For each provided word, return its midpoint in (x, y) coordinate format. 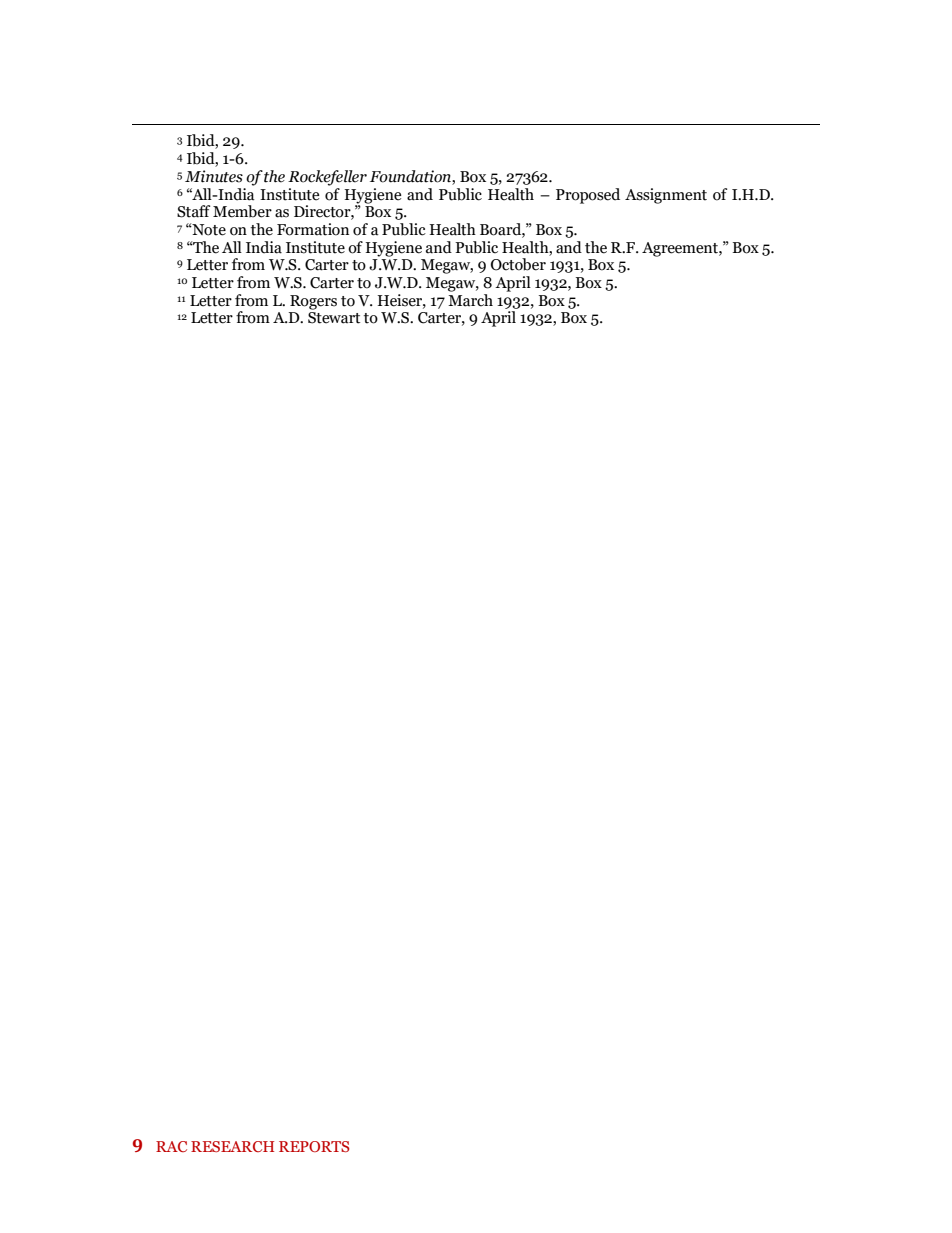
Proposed (588, 196)
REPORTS (314, 1146)
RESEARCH (232, 1146)
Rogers (313, 302)
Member (242, 211)
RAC (171, 1146)
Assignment (666, 196)
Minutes (214, 176)
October (518, 264)
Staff (193, 211)
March (470, 299)
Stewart (334, 318)
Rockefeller (327, 178)
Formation (313, 229)
